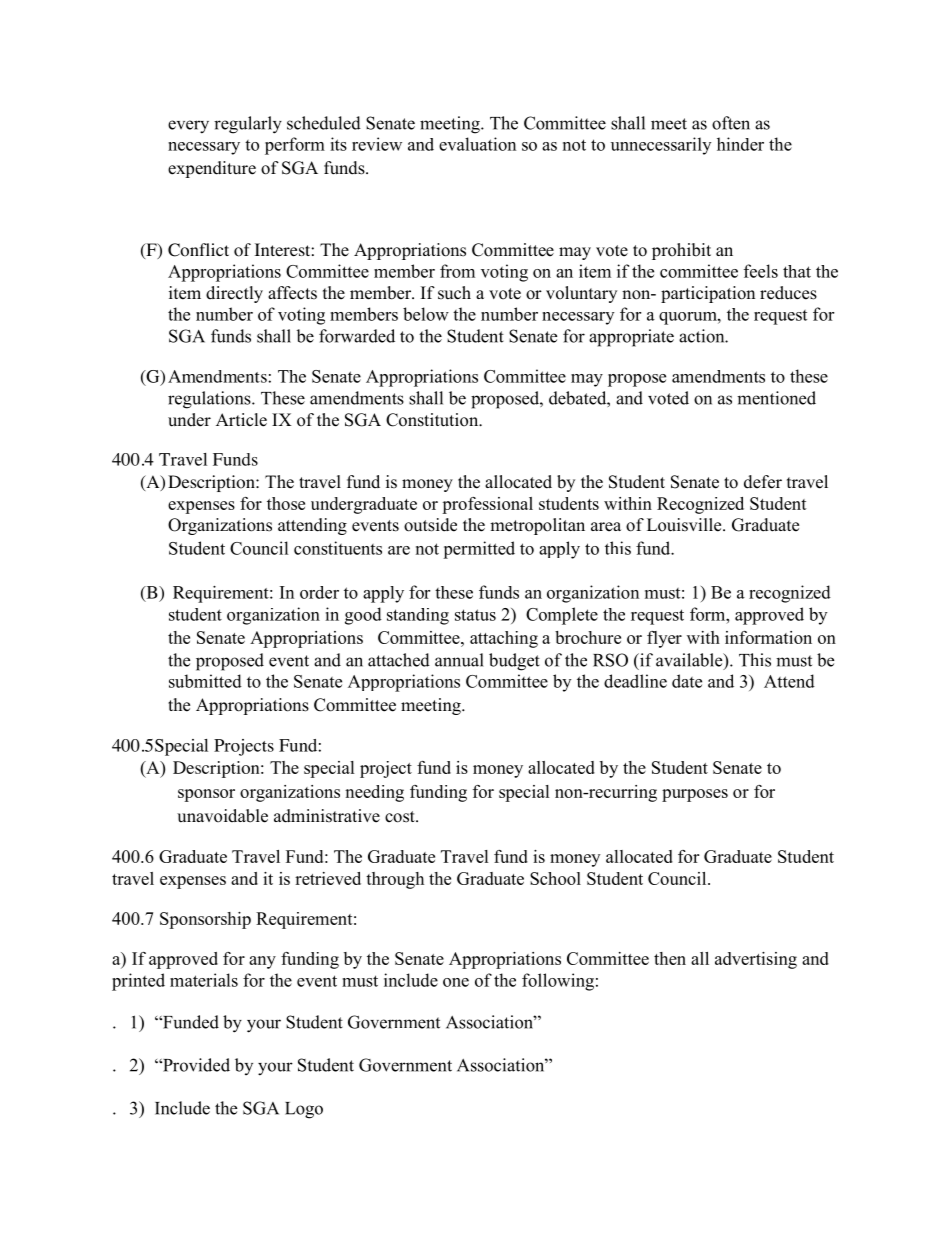  Describe the element at coordinates (304, 1110) in the page. I see `Logo` at that location.
